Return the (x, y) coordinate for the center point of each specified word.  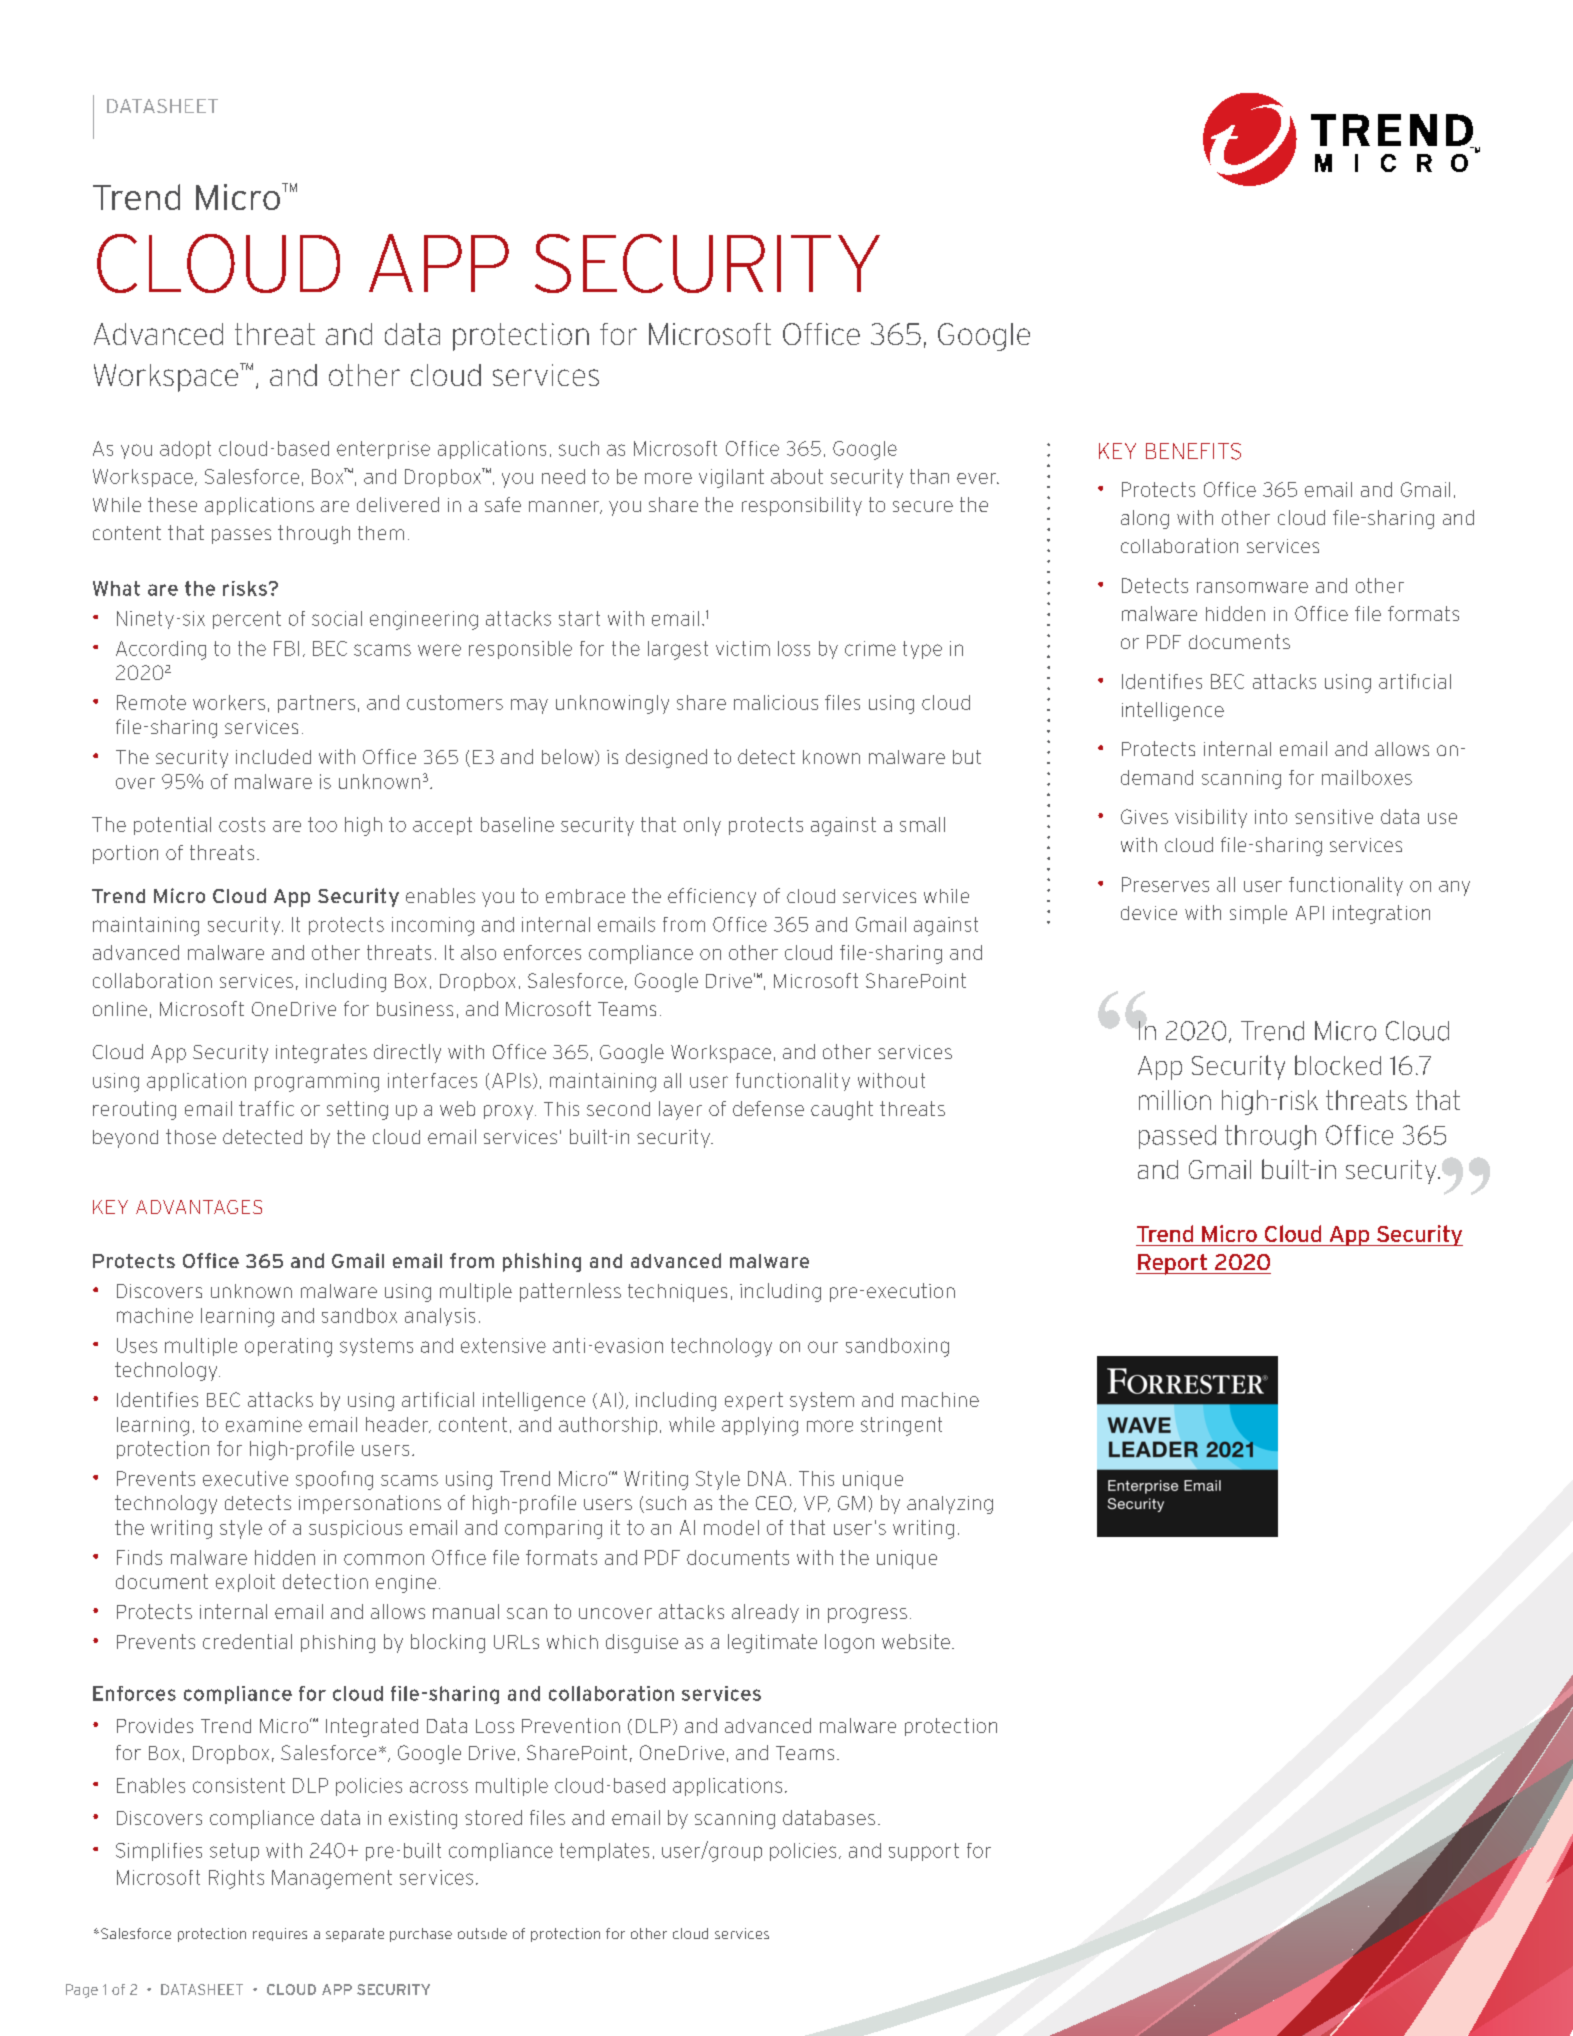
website (916, 1641)
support (924, 1852)
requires (280, 1934)
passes (241, 536)
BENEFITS (1193, 451)
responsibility (802, 506)
